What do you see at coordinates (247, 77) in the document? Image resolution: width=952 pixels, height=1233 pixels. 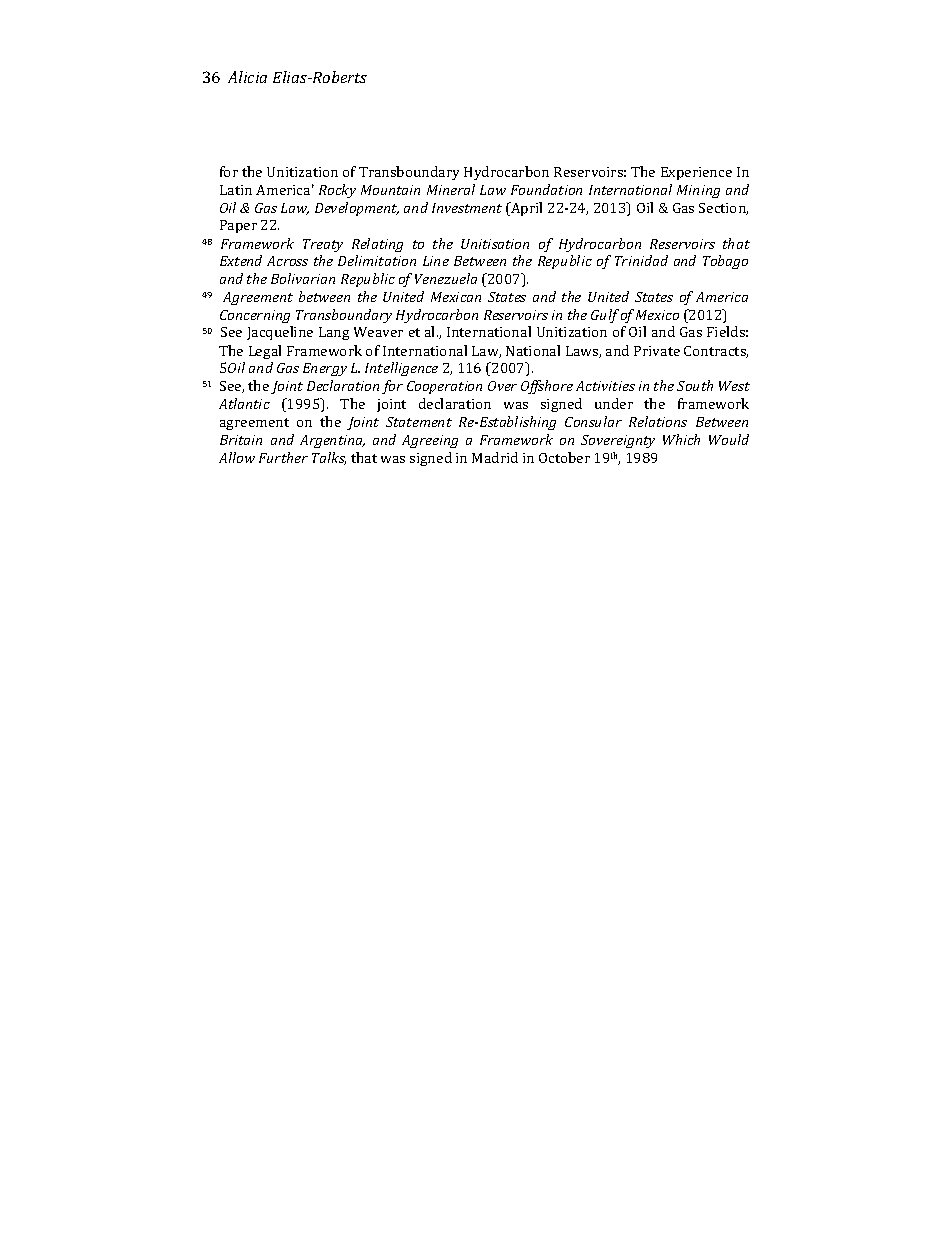 I see `Alicia` at bounding box center [247, 77].
